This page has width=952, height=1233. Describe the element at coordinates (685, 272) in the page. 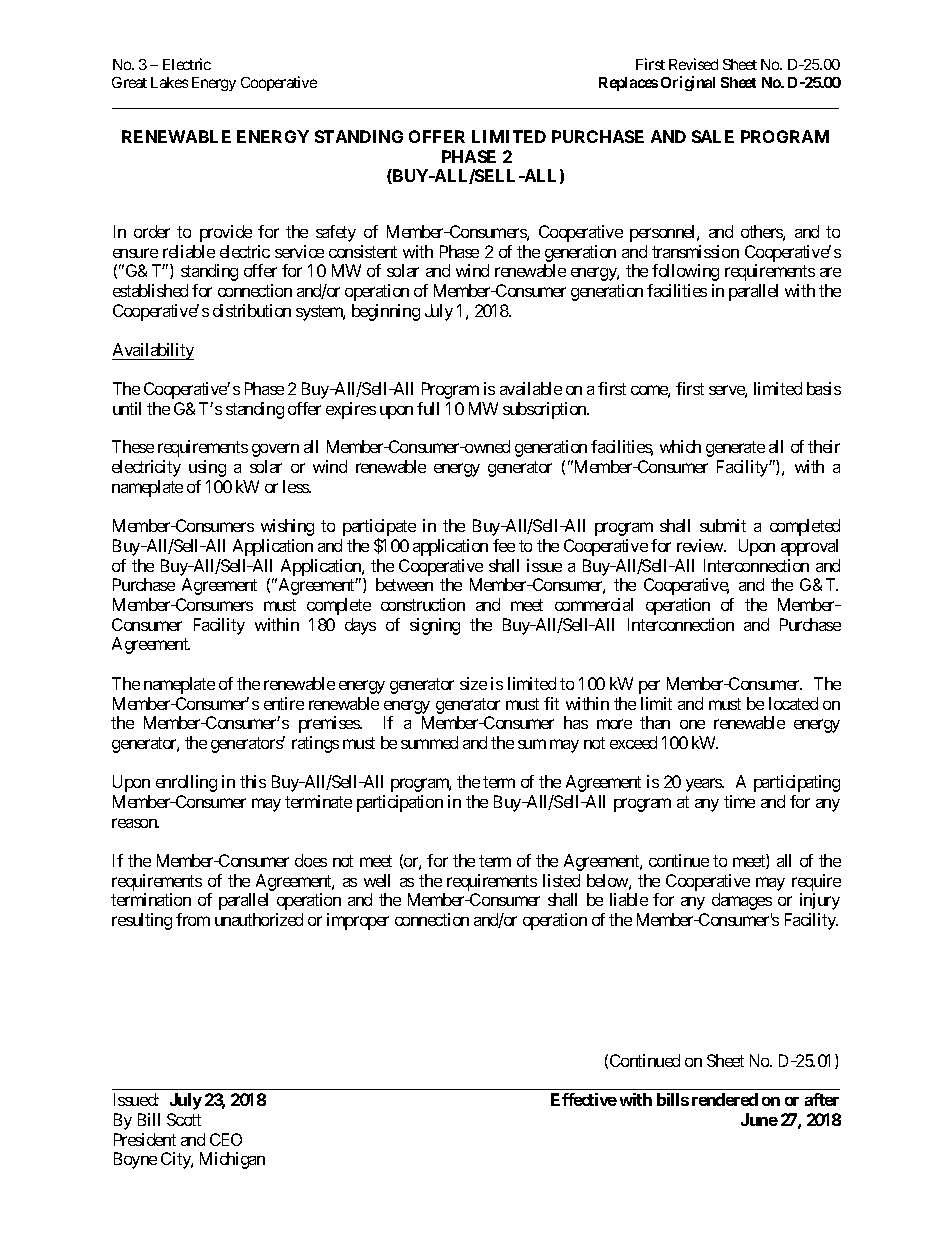

I see `following` at that location.
